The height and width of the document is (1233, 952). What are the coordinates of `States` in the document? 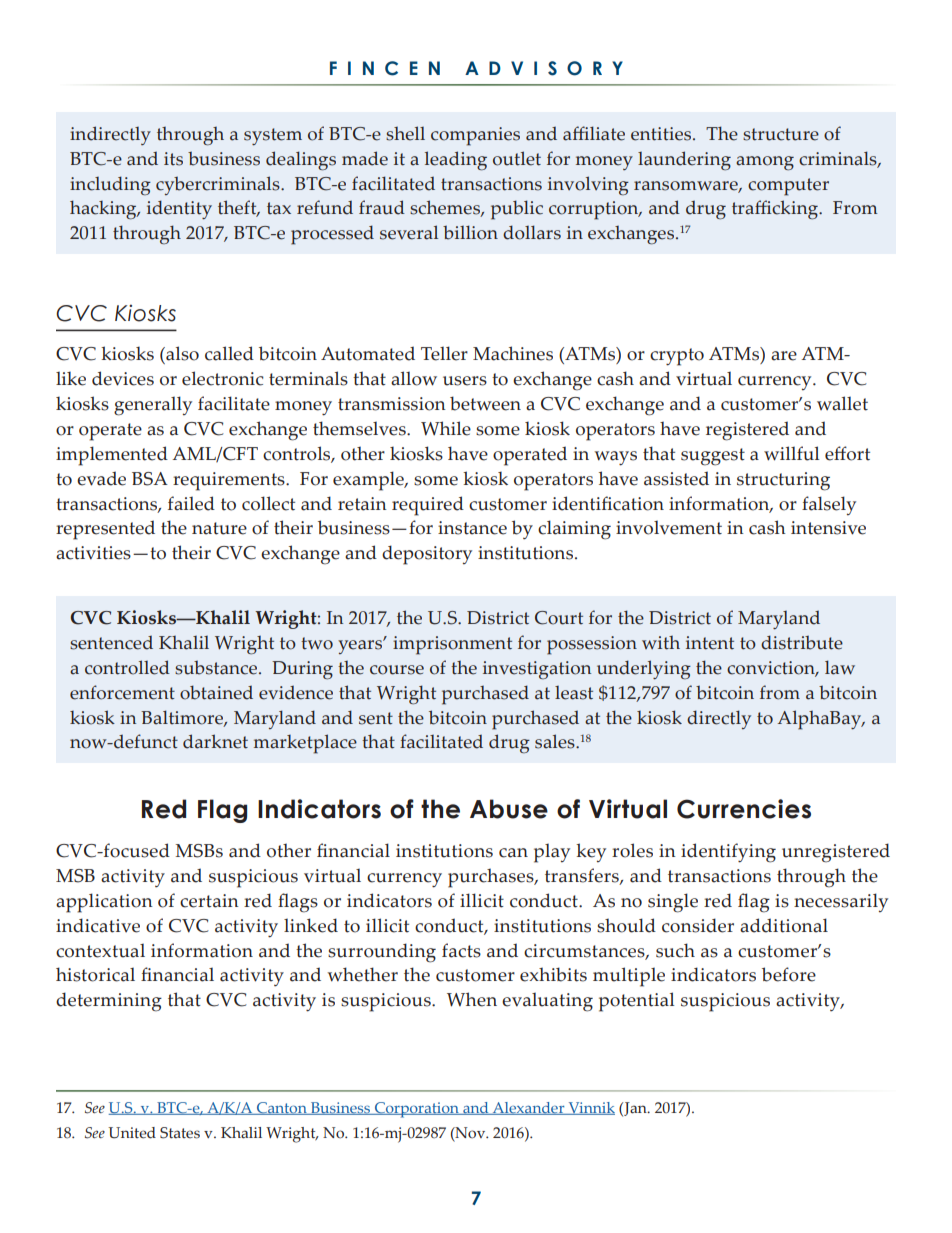 It's located at (180, 1133).
